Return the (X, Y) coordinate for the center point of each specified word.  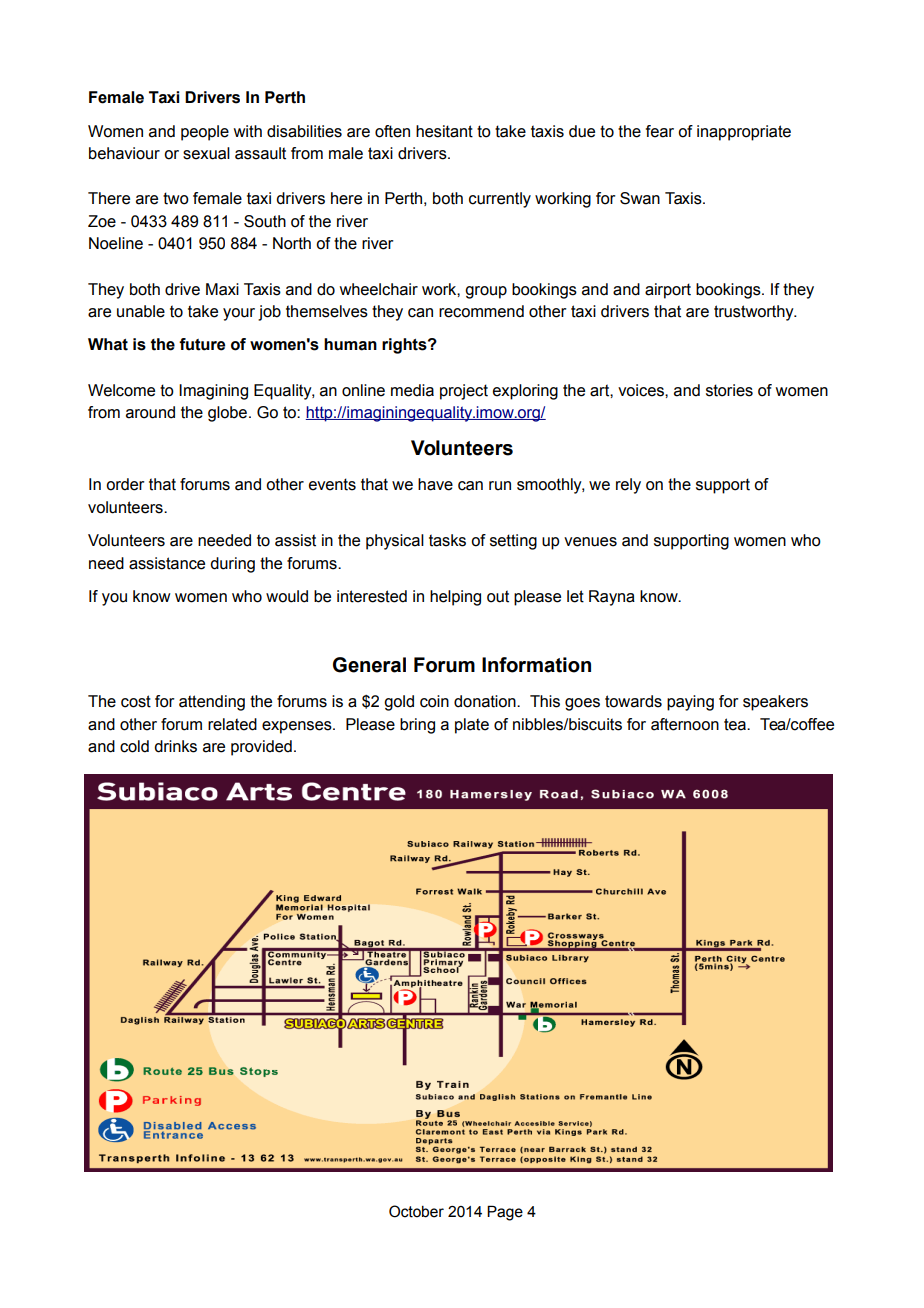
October (416, 1211)
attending (212, 703)
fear (660, 131)
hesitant (444, 131)
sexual (206, 153)
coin (434, 701)
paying (690, 703)
